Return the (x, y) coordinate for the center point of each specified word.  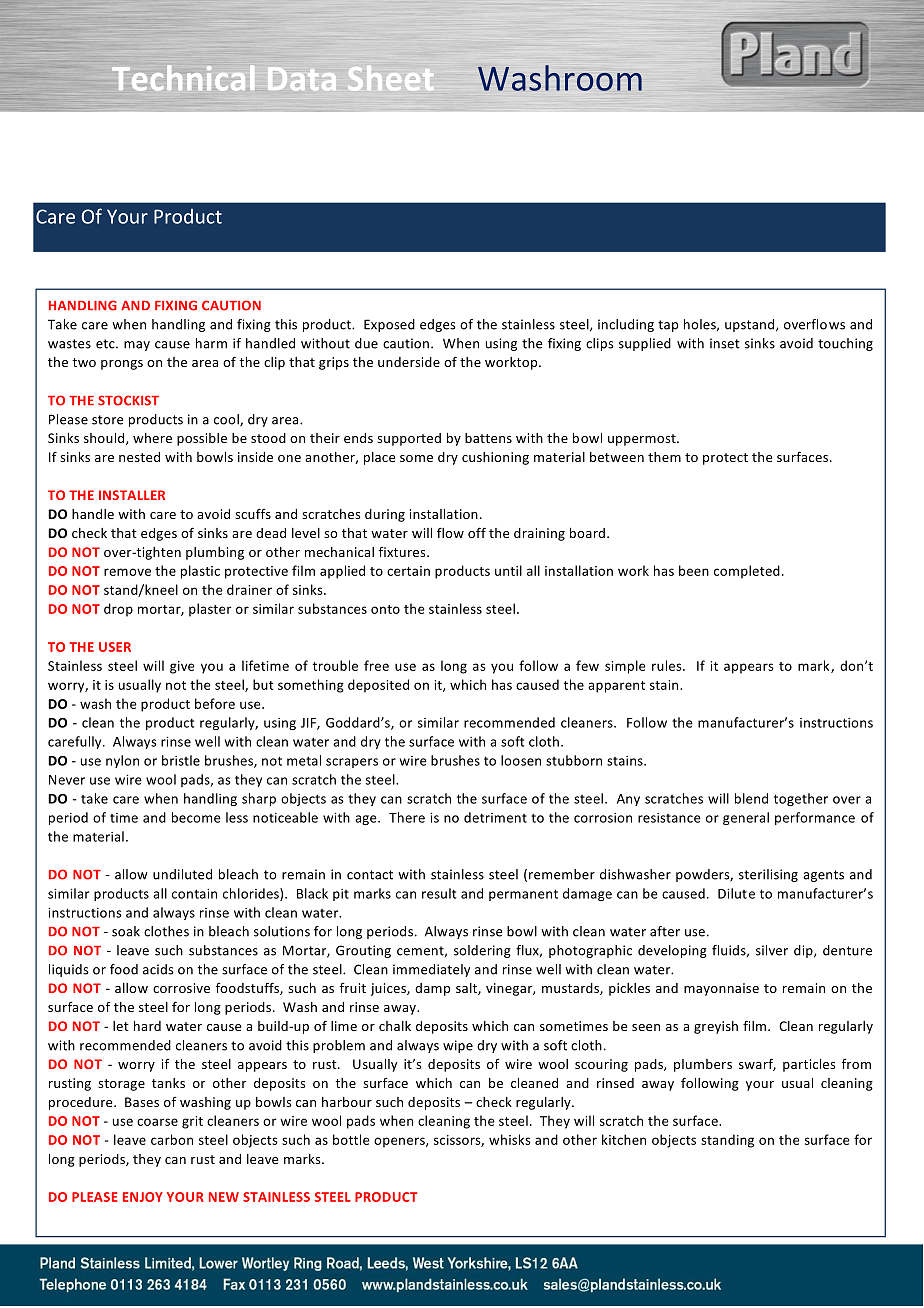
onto (385, 609)
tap (668, 326)
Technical (183, 78)
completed (747, 572)
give (182, 667)
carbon (172, 1139)
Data (302, 78)
